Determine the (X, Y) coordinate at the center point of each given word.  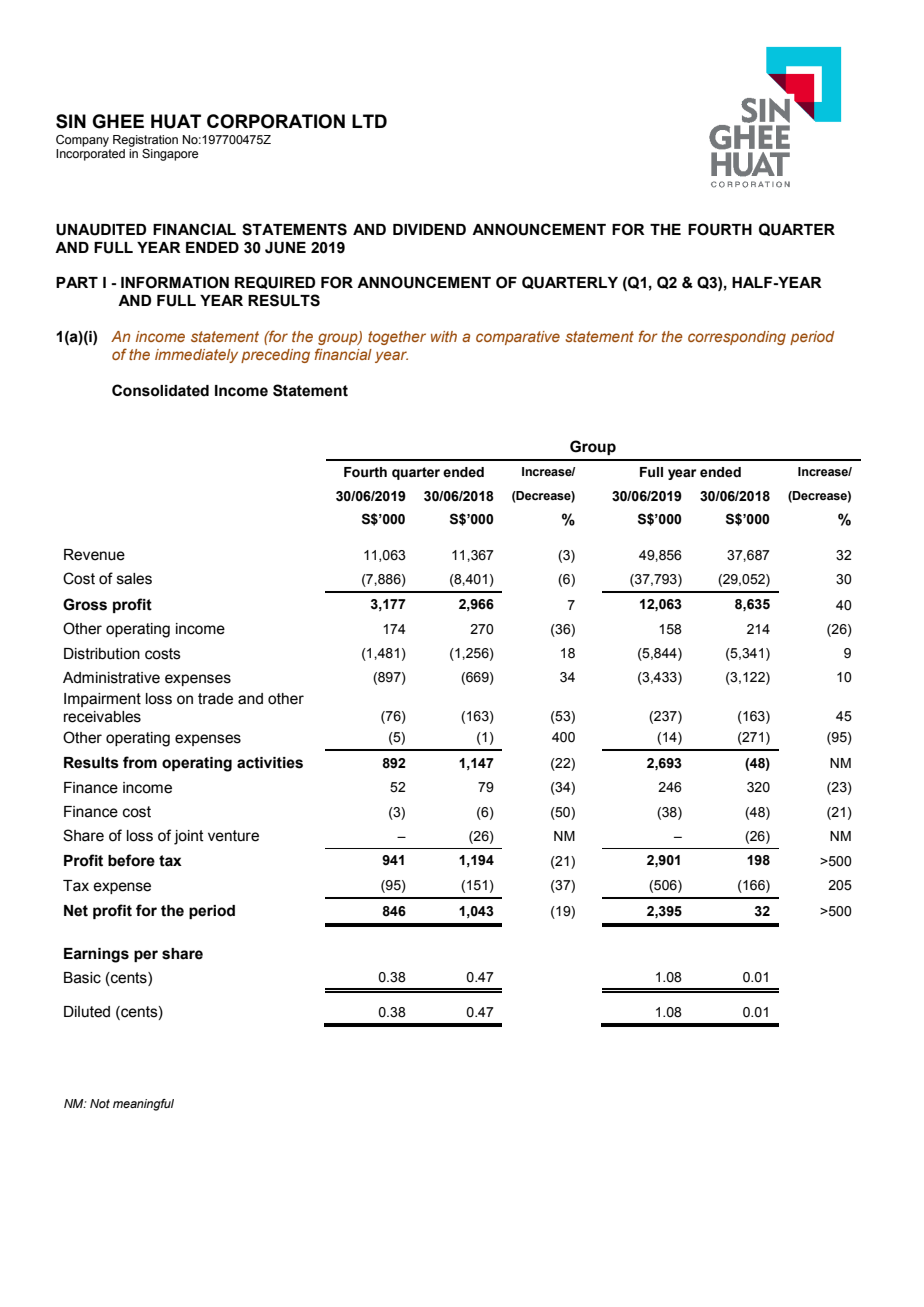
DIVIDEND (429, 229)
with (444, 336)
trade (215, 699)
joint (189, 837)
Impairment (102, 700)
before (131, 860)
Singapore (170, 155)
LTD (369, 121)
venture (233, 836)
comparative (518, 338)
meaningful (143, 1105)
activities (270, 763)
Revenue (94, 555)
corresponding (737, 338)
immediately (196, 356)
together (397, 338)
